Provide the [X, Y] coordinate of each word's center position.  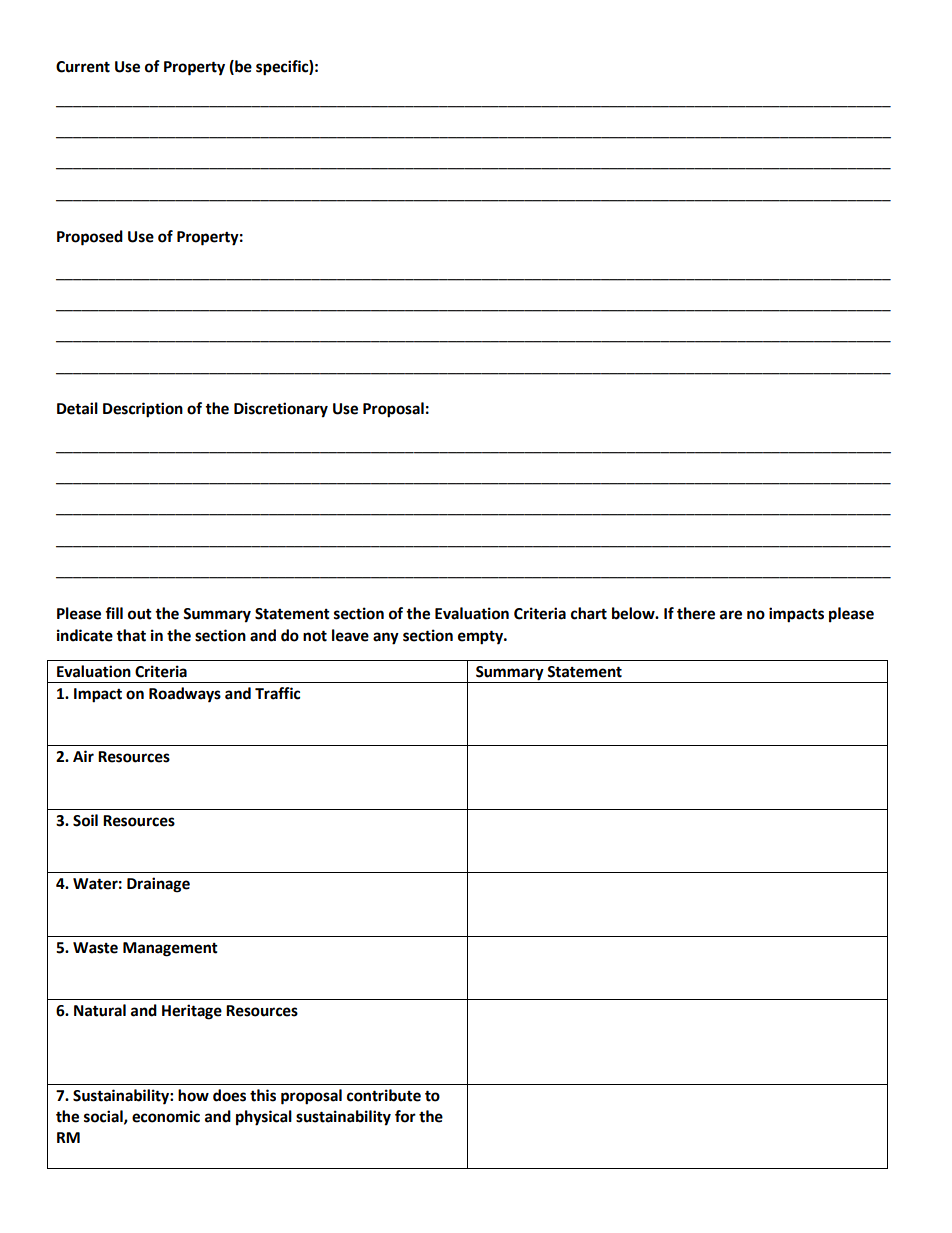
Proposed [90, 238]
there [696, 613]
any [386, 638]
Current [83, 67]
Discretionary [281, 410]
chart [589, 613]
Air [83, 756]
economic [166, 1116]
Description [143, 410]
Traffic [277, 693]
